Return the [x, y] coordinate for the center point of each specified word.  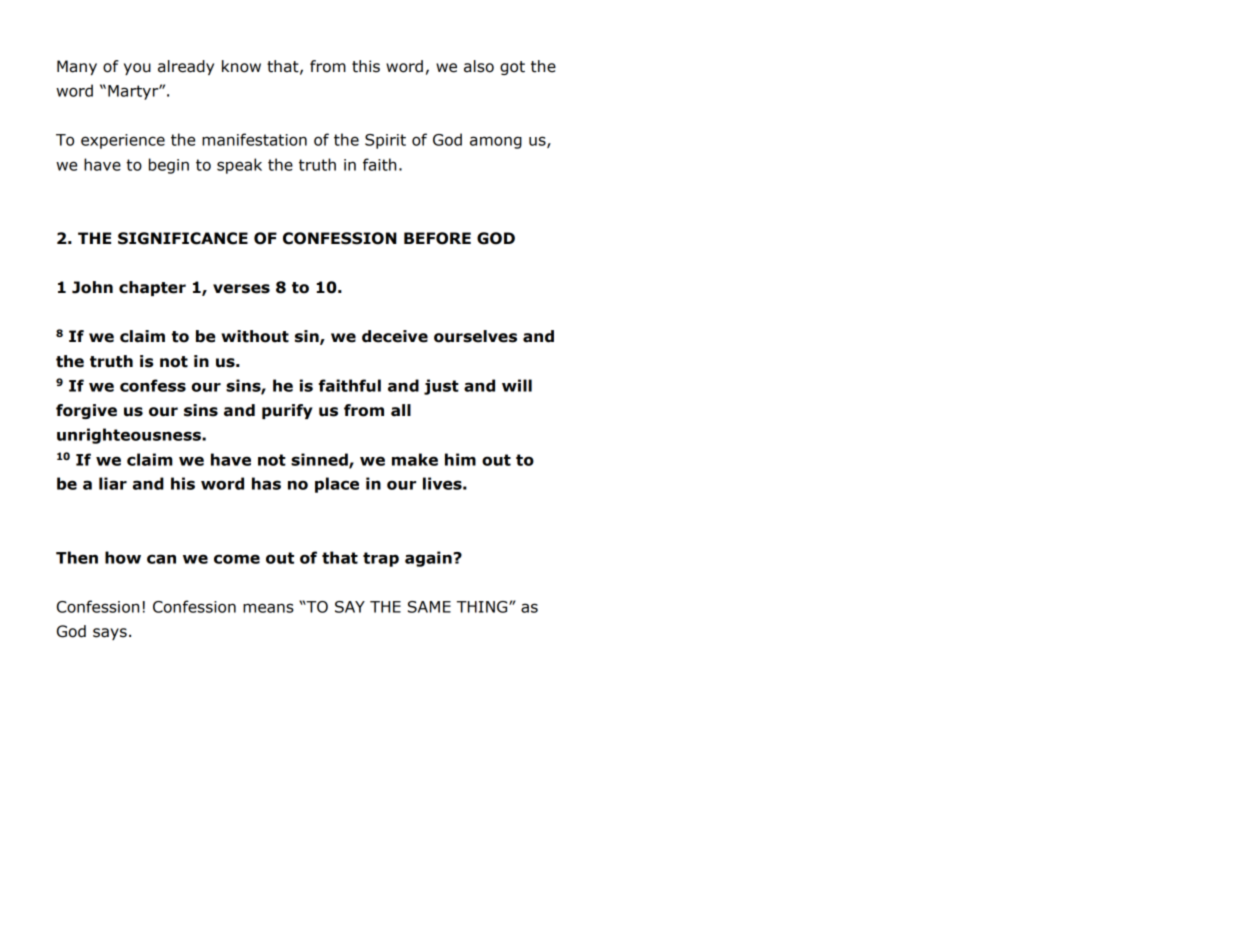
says [110, 634]
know [241, 66]
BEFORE [437, 238]
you [137, 69]
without [255, 336]
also [479, 66]
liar [113, 483]
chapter [152, 288]
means [268, 608]
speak [239, 166]
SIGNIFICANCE [183, 238]
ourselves [475, 336]
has [266, 483]
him [460, 459]
